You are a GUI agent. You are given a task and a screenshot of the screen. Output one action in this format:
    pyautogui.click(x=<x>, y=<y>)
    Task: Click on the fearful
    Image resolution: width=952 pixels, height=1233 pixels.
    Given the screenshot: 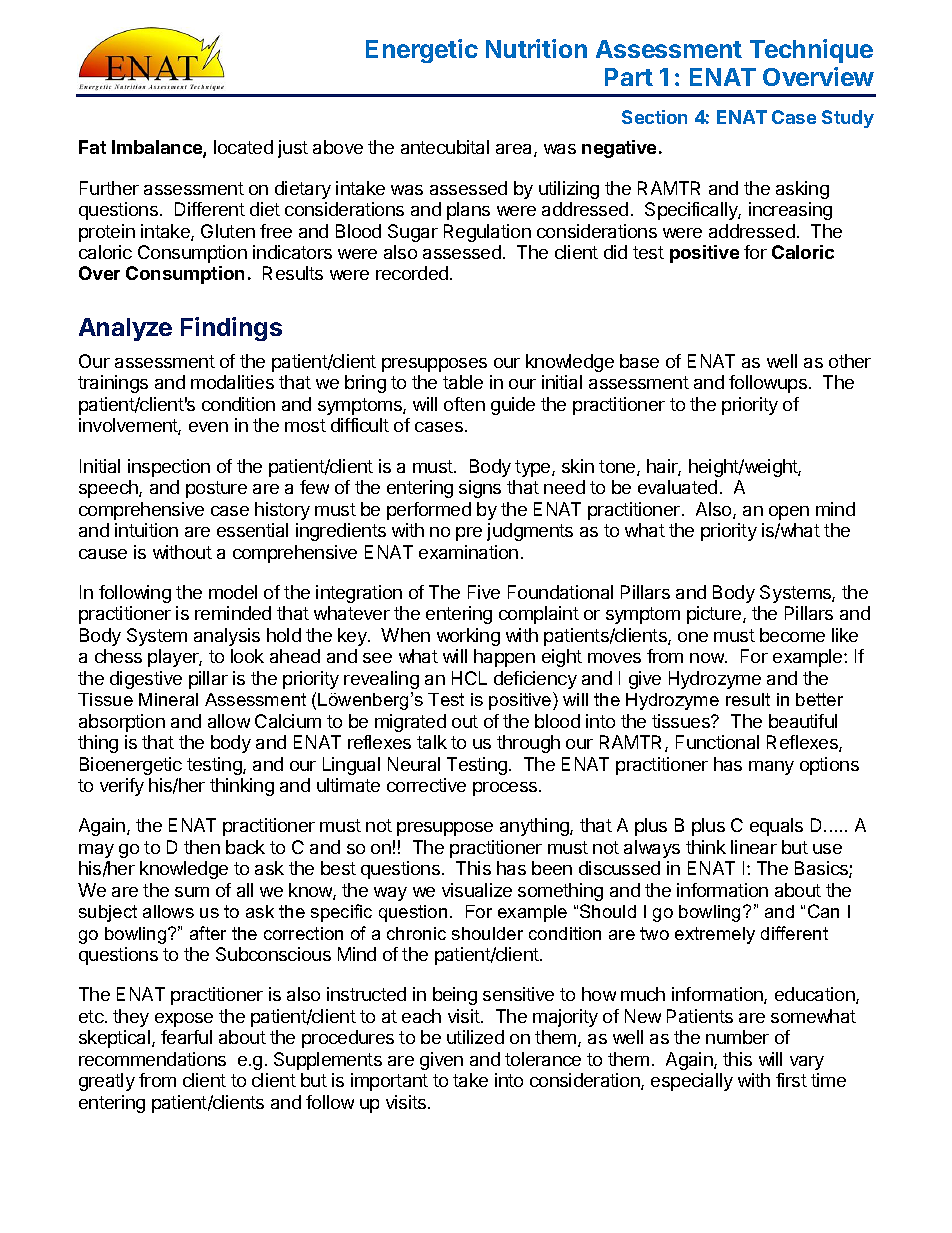 What is the action you would take?
    pyautogui.click(x=186, y=1037)
